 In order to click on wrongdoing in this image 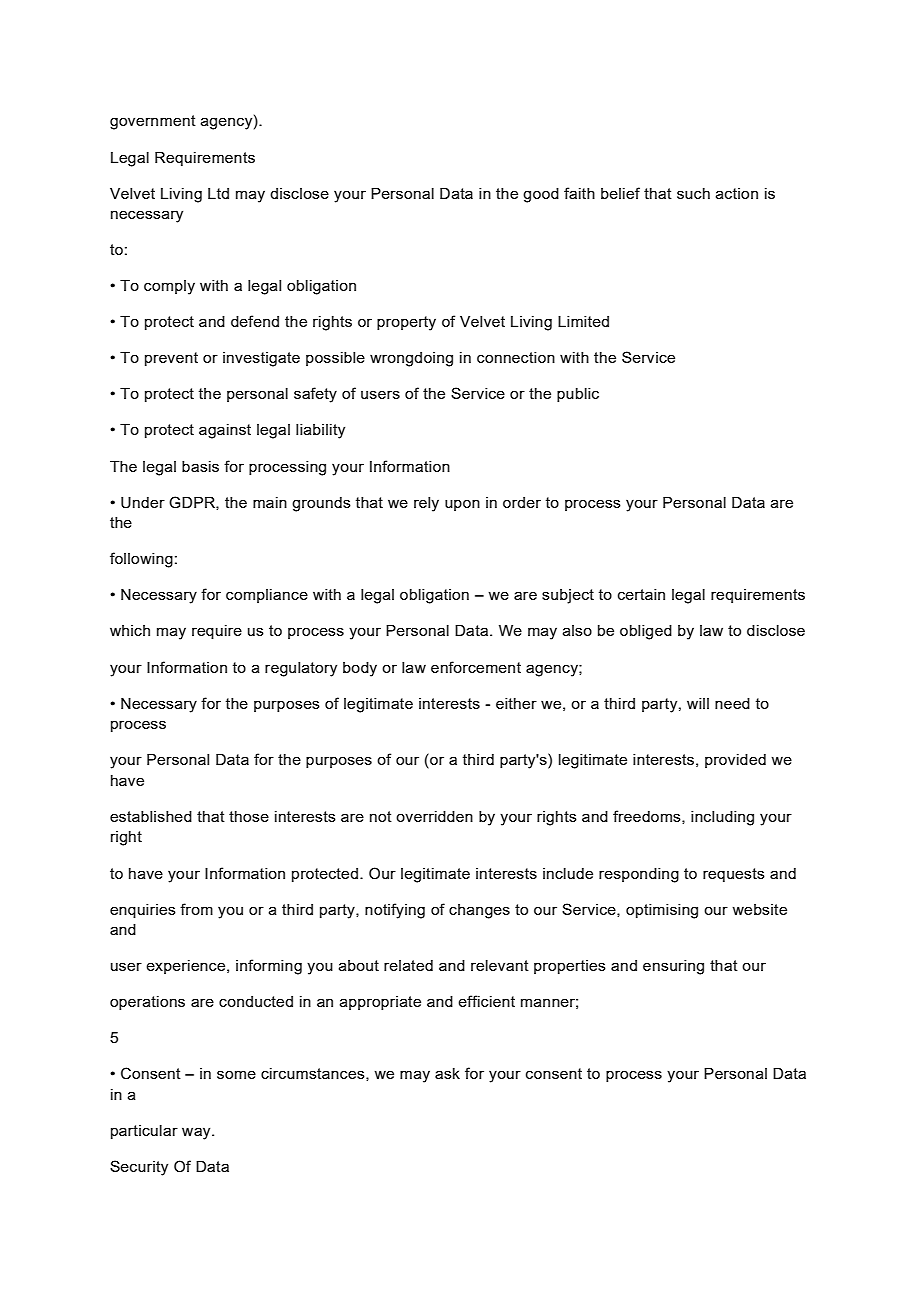, I will do `click(411, 359)`.
